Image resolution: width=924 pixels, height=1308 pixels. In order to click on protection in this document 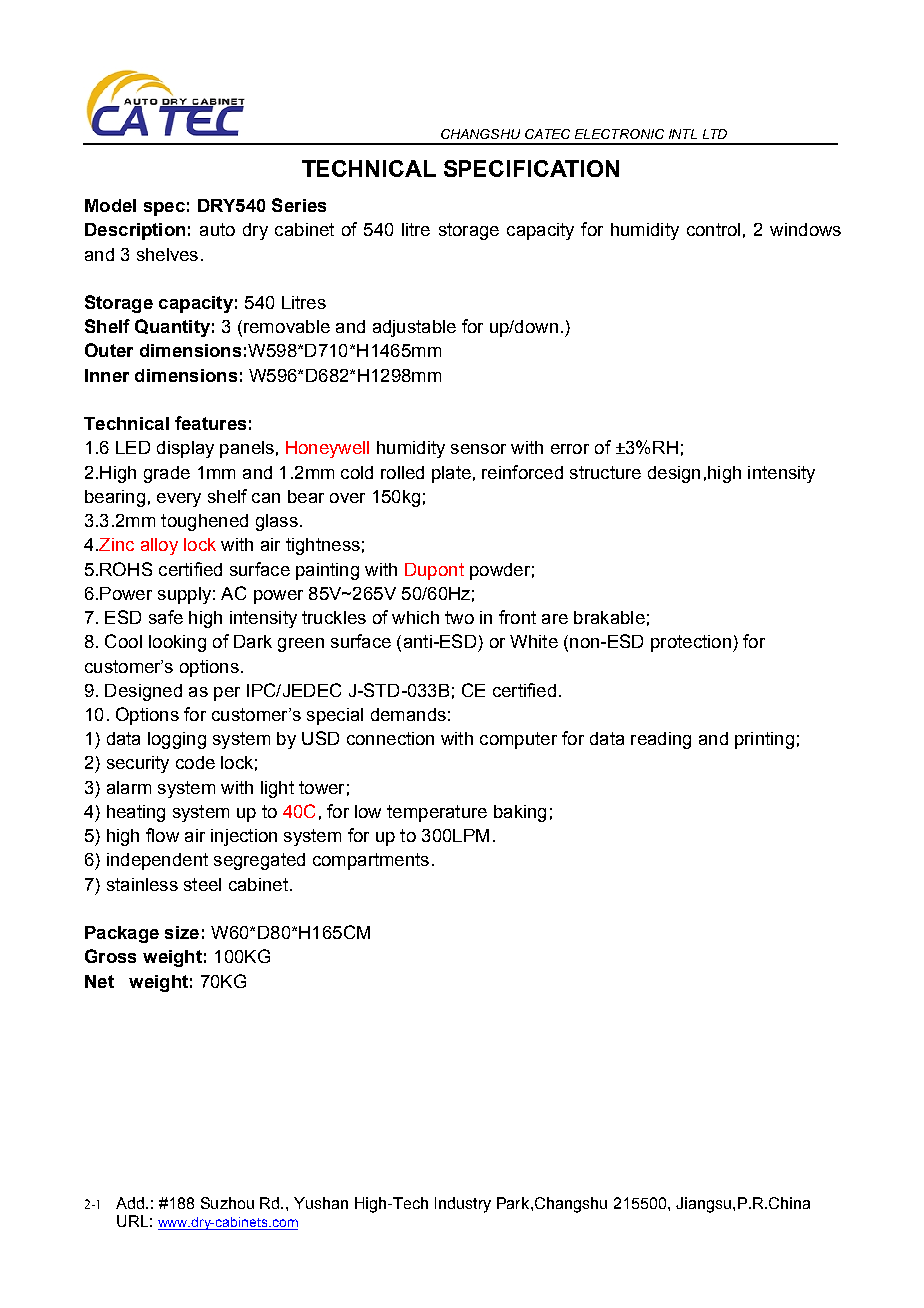, I will do `click(691, 643)`.
